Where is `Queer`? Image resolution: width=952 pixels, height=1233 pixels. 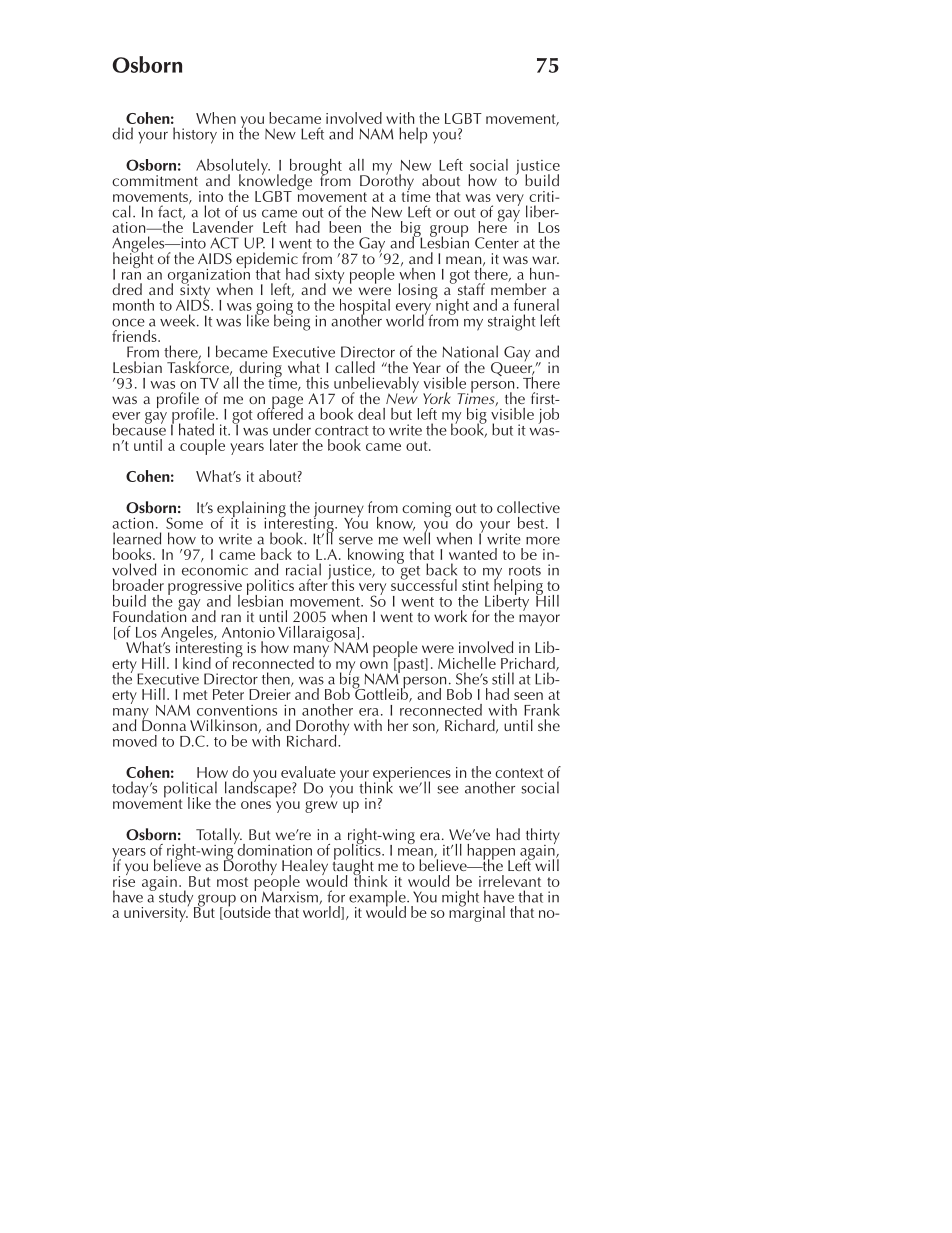 Queer is located at coordinates (513, 369).
